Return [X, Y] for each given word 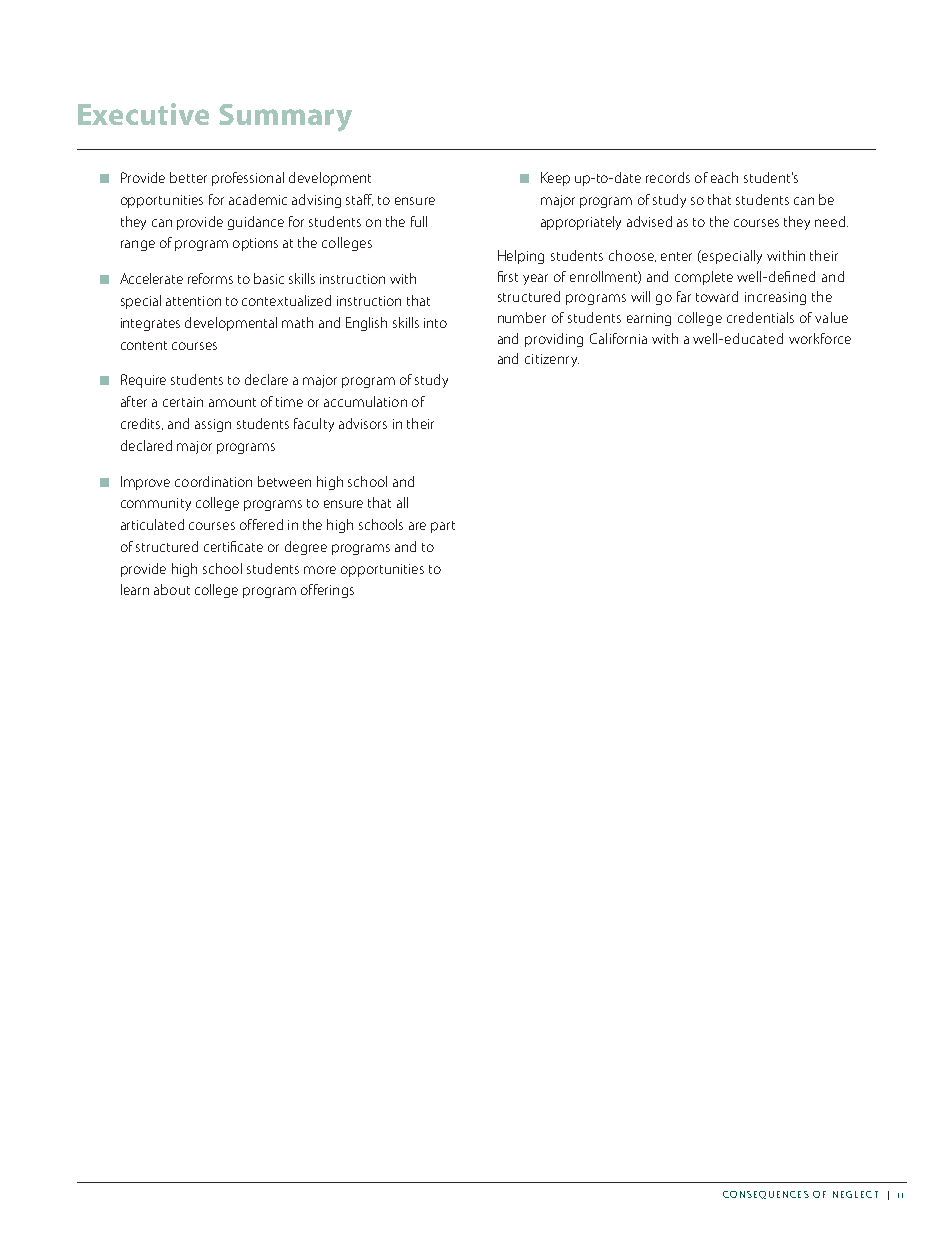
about [172, 589]
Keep [555, 179]
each [724, 177]
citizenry [552, 360]
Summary [285, 118]
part [443, 527]
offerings [327, 591]
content [144, 345]
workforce [820, 338]
